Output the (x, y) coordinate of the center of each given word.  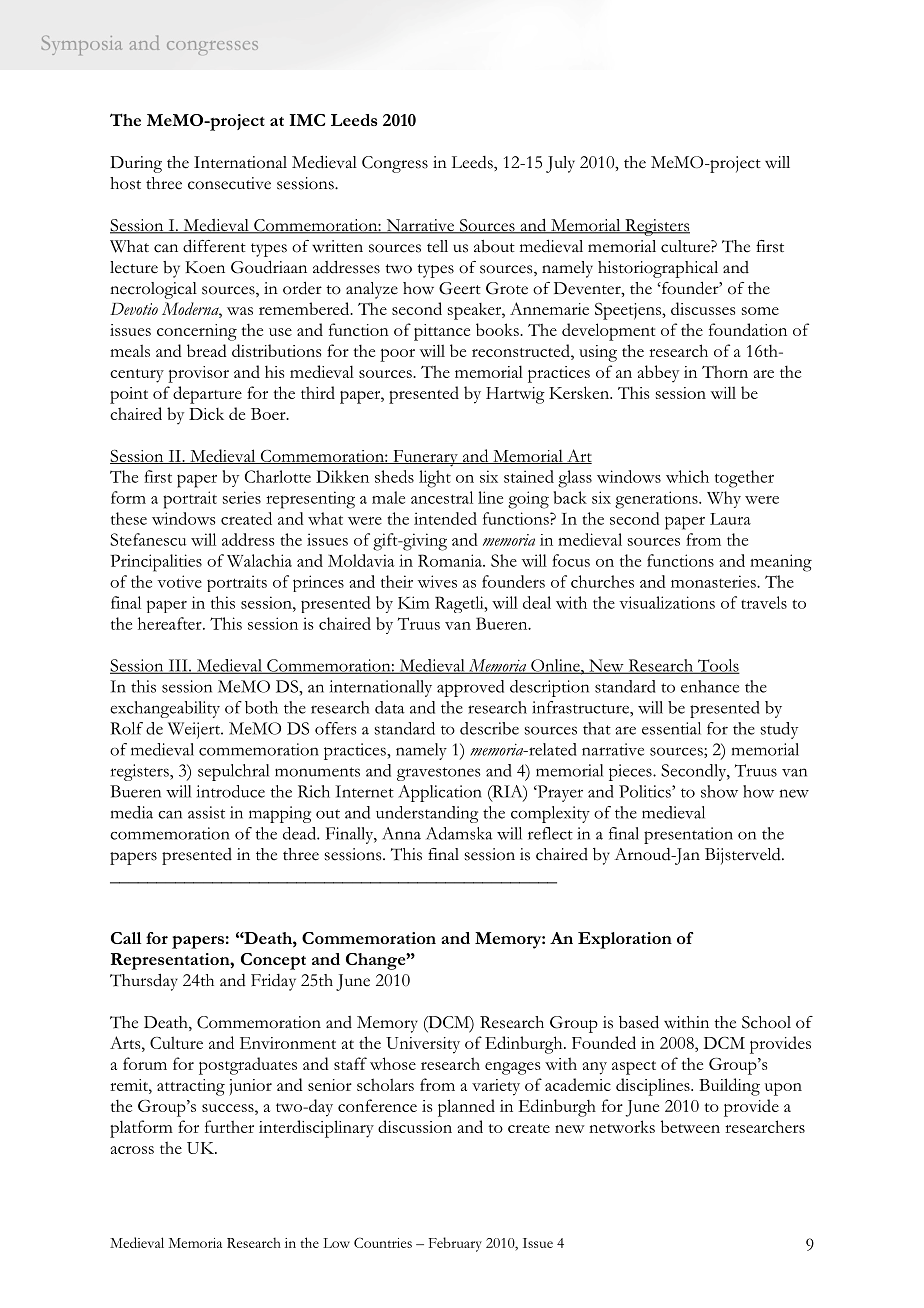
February (455, 1244)
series (242, 497)
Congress (395, 164)
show (719, 791)
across (132, 1150)
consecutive (229, 183)
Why (724, 499)
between (690, 1126)
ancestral (442, 497)
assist (206, 812)
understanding (427, 814)
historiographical (658, 269)
